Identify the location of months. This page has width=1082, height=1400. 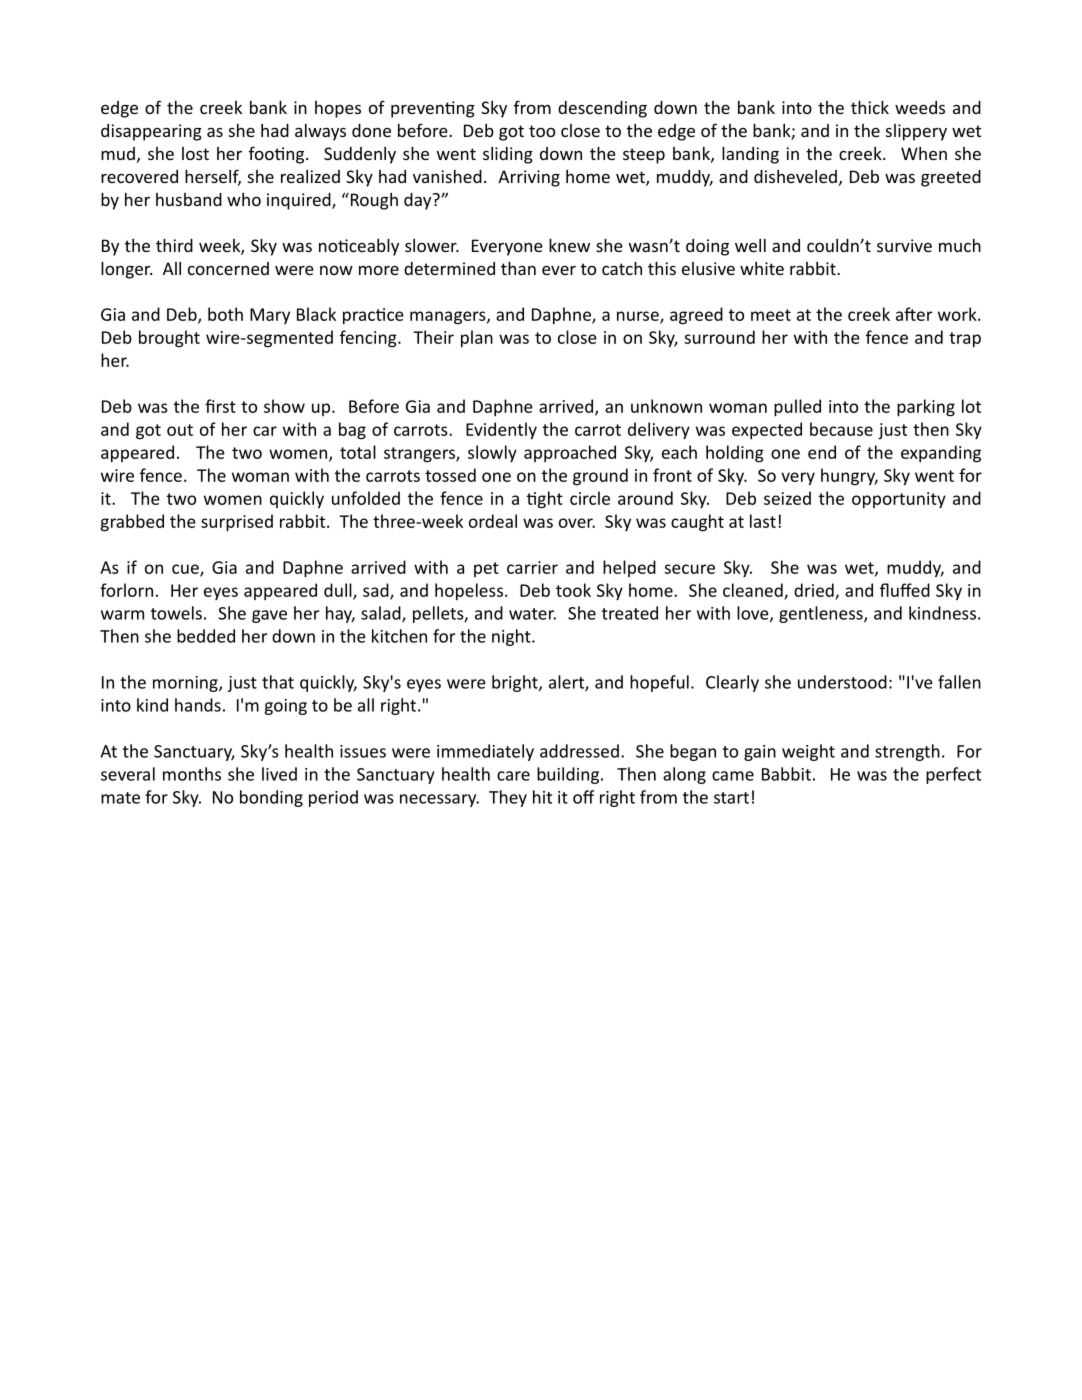
(192, 774).
